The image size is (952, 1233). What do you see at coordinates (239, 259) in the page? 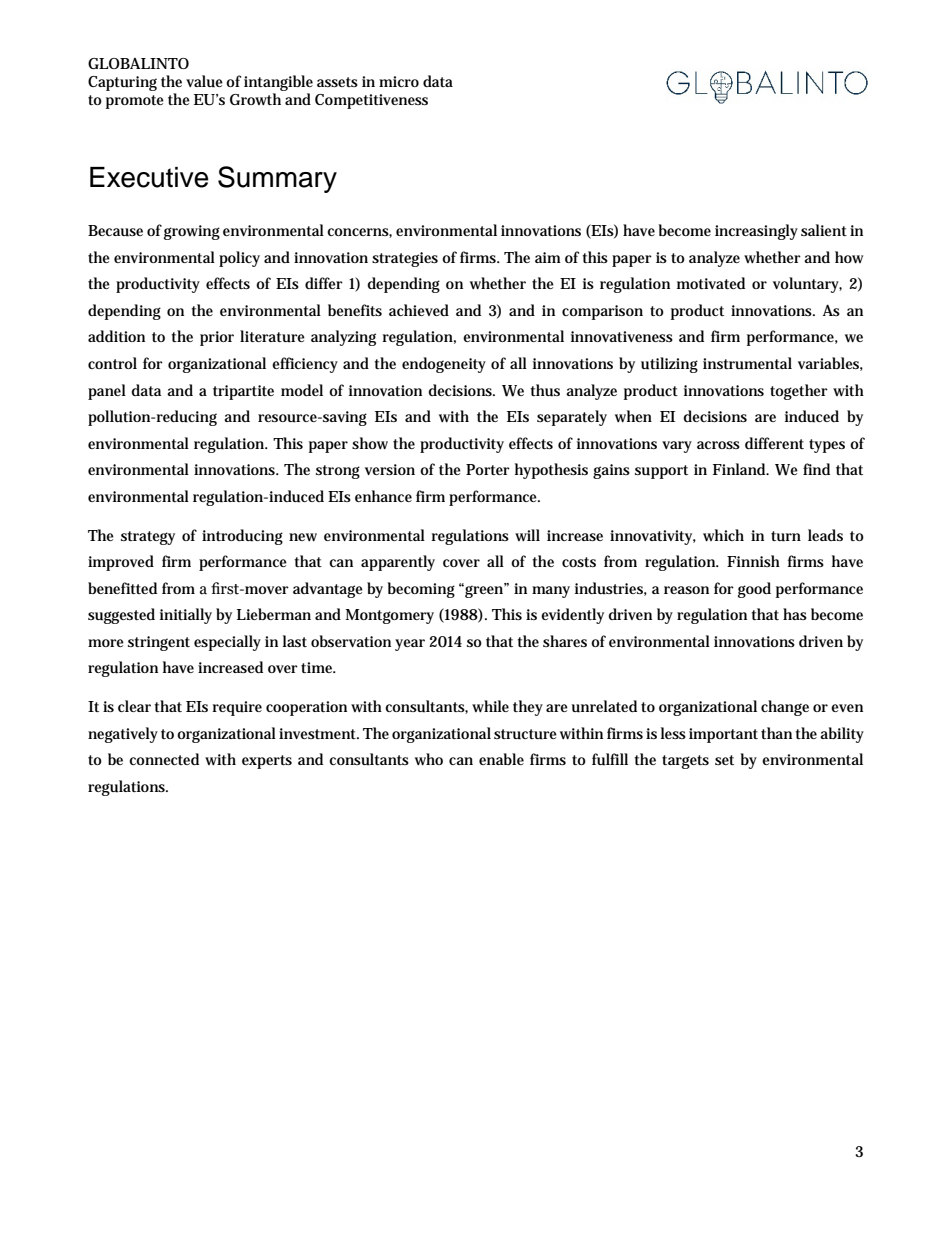
I see `policy` at bounding box center [239, 259].
